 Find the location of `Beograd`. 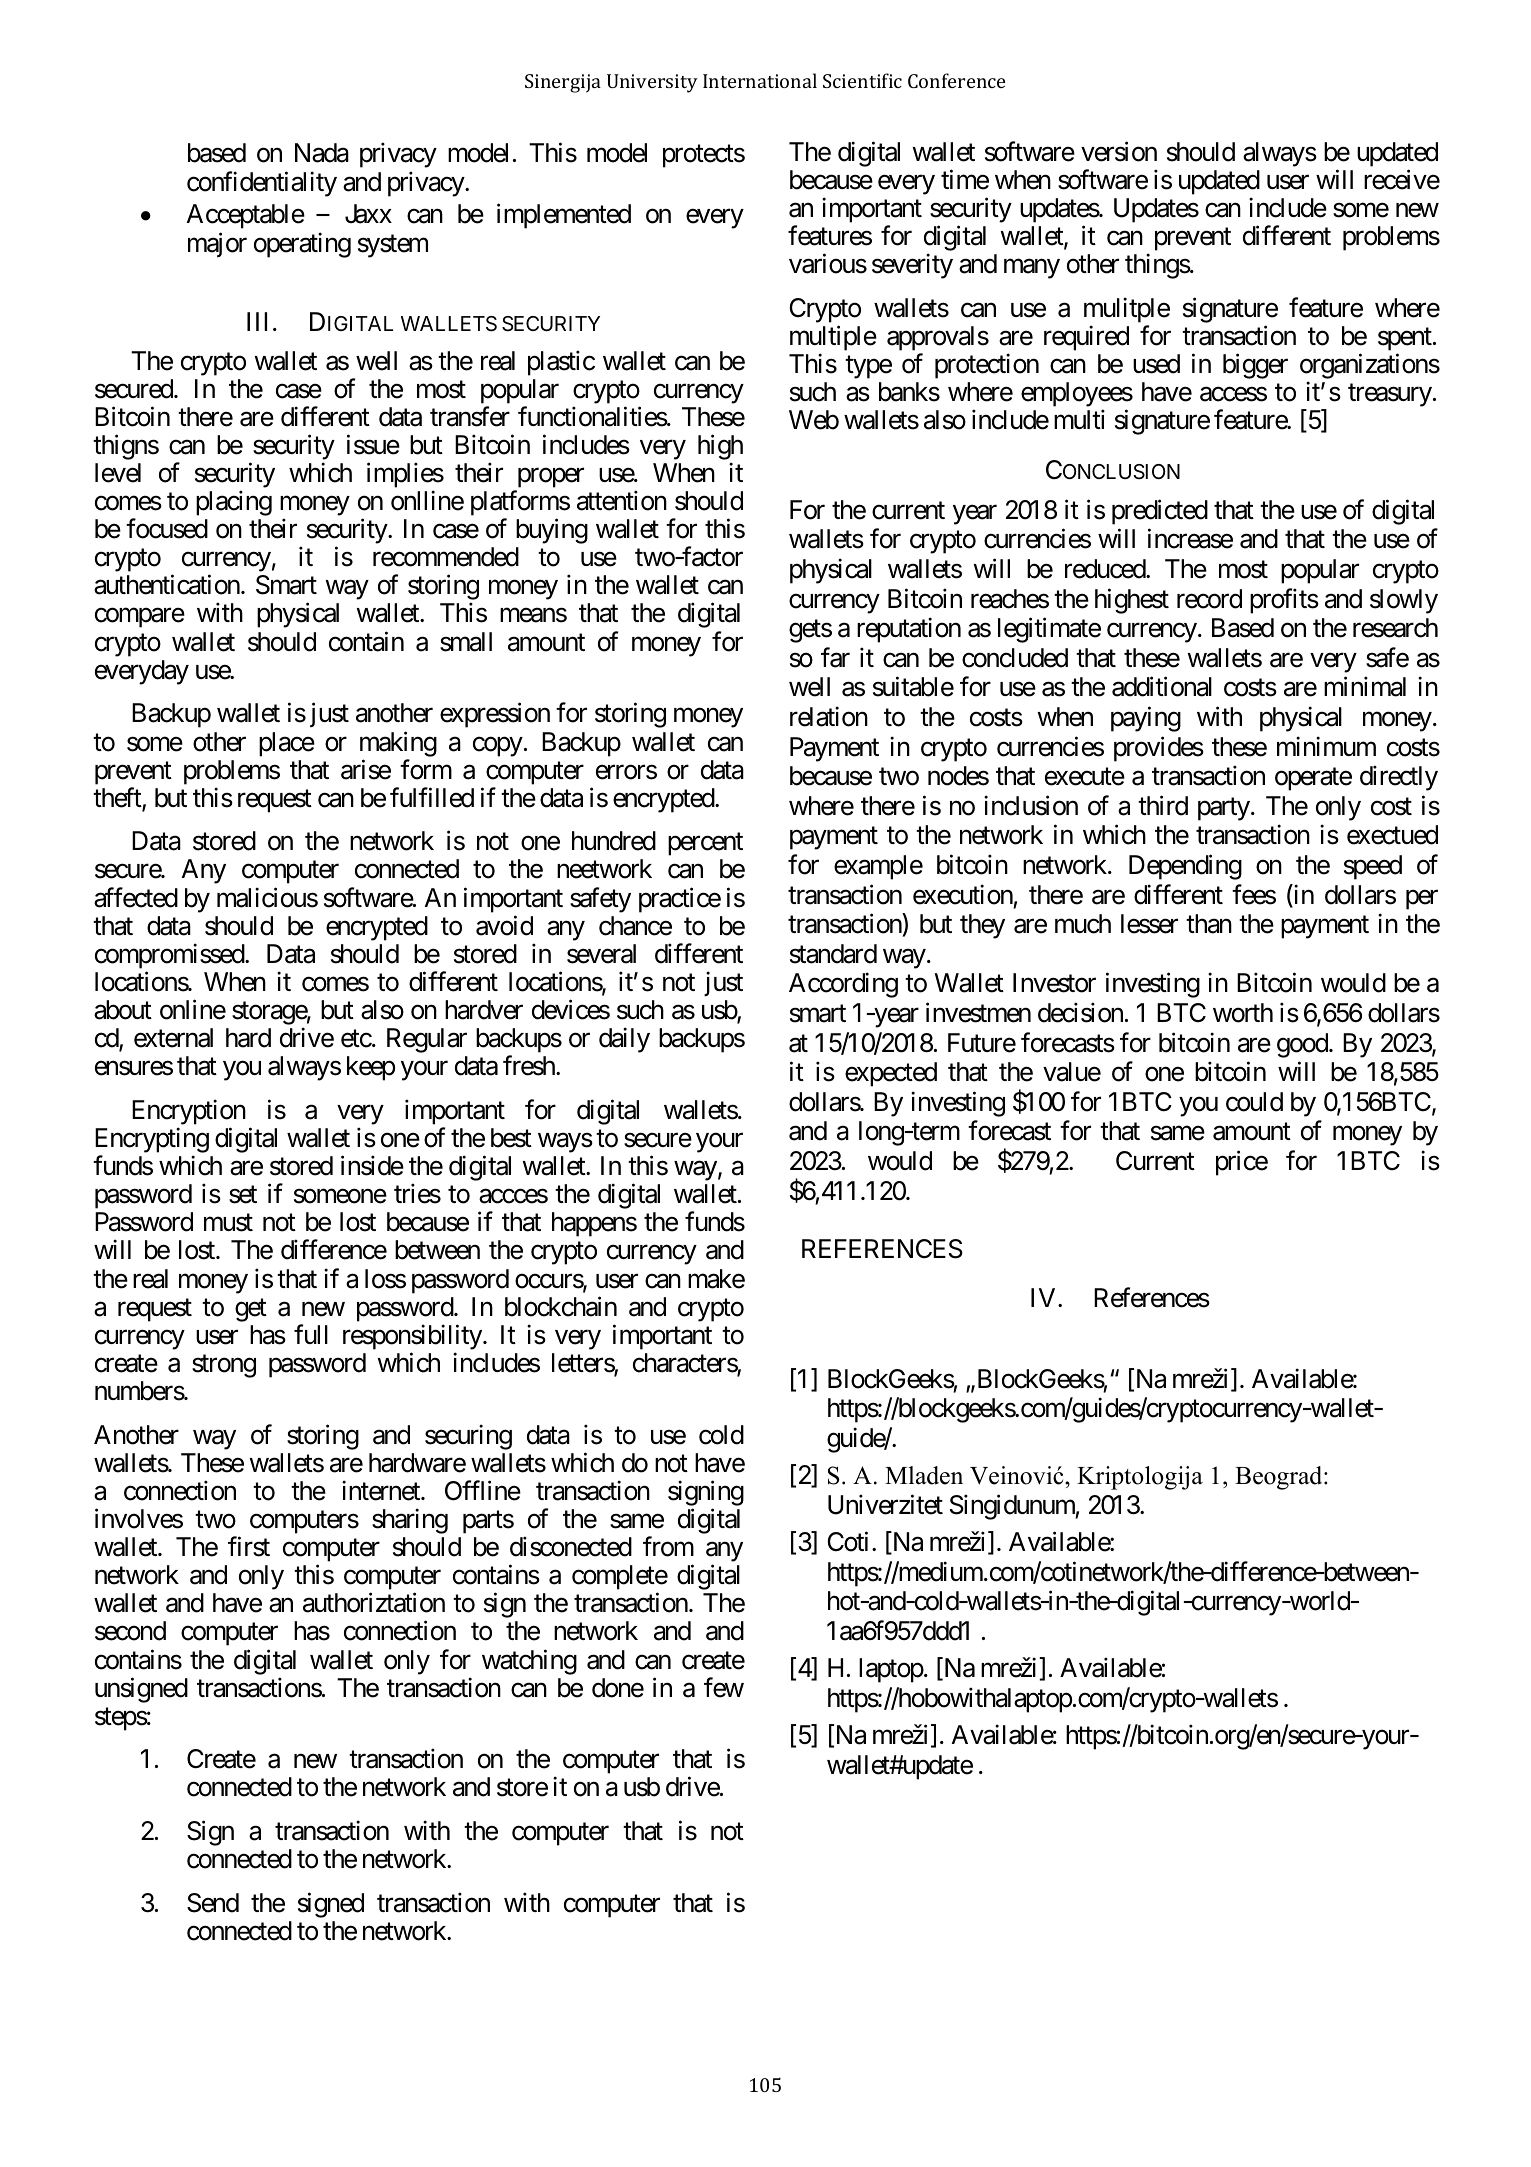

Beograd is located at coordinates (1280, 1478).
